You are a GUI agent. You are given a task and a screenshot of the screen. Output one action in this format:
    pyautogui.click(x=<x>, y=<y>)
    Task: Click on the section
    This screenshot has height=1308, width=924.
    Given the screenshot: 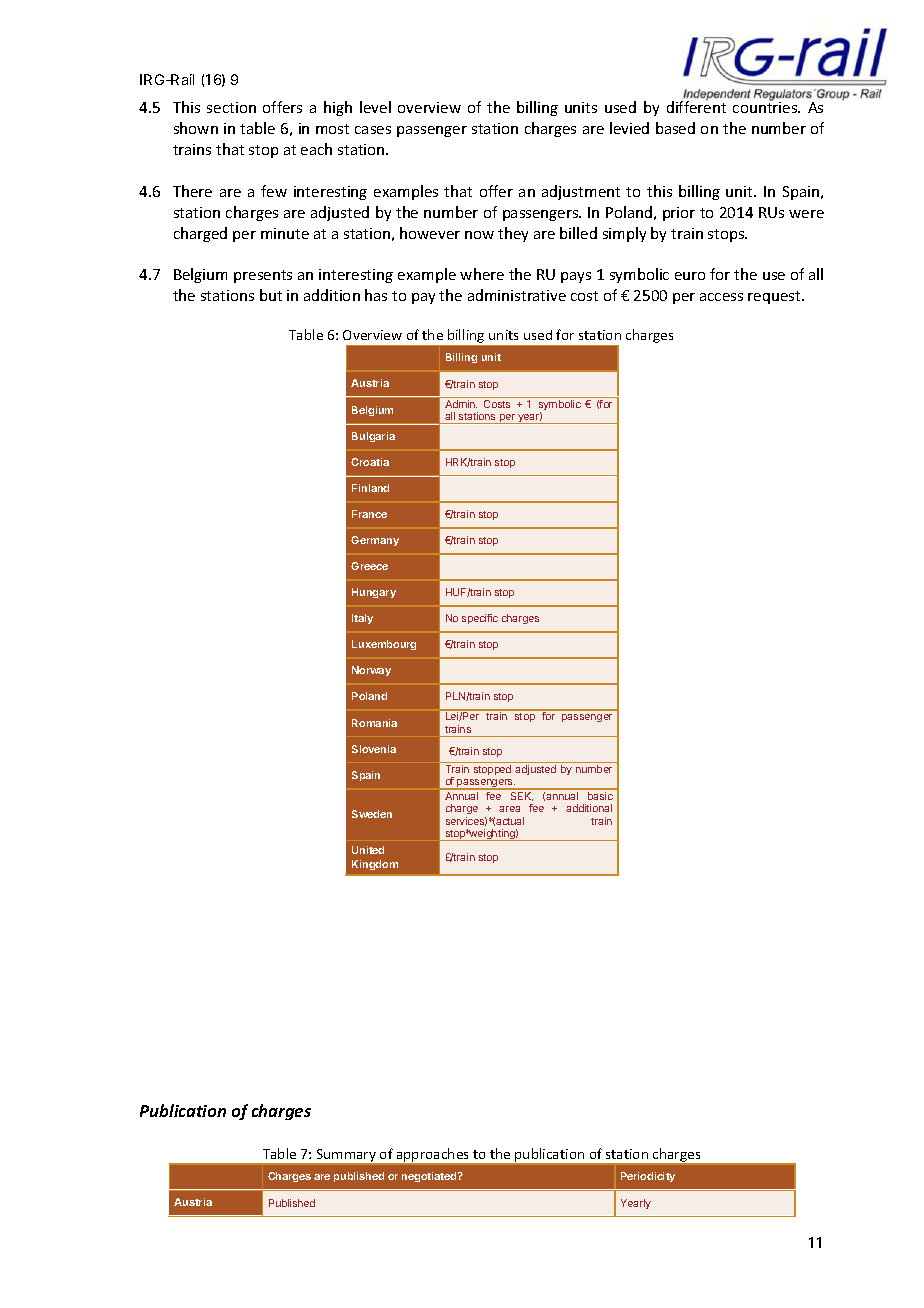 What is the action you would take?
    pyautogui.click(x=231, y=107)
